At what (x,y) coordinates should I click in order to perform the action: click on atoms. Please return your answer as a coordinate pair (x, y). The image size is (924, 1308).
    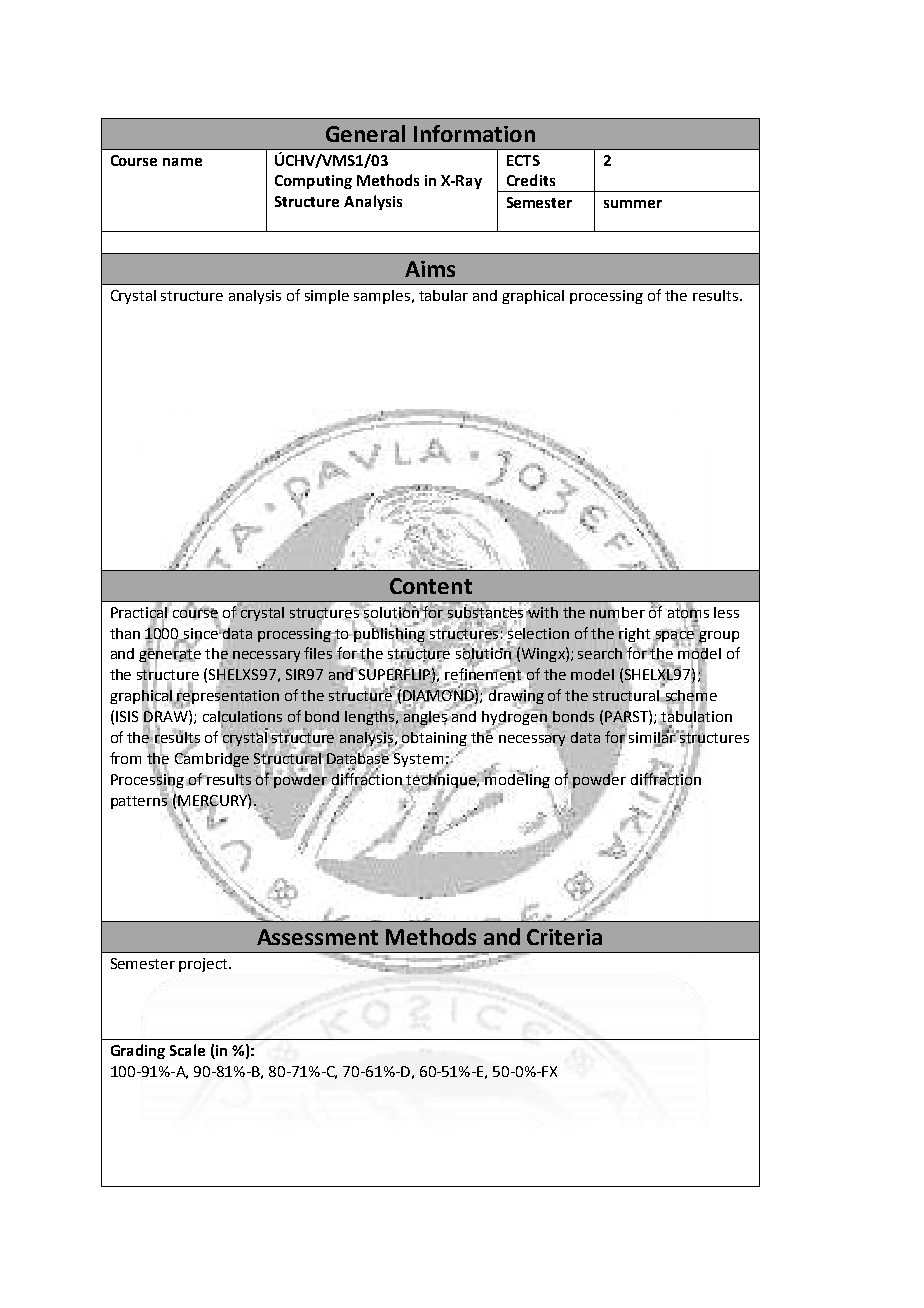
    Looking at the image, I should click on (688, 612).
